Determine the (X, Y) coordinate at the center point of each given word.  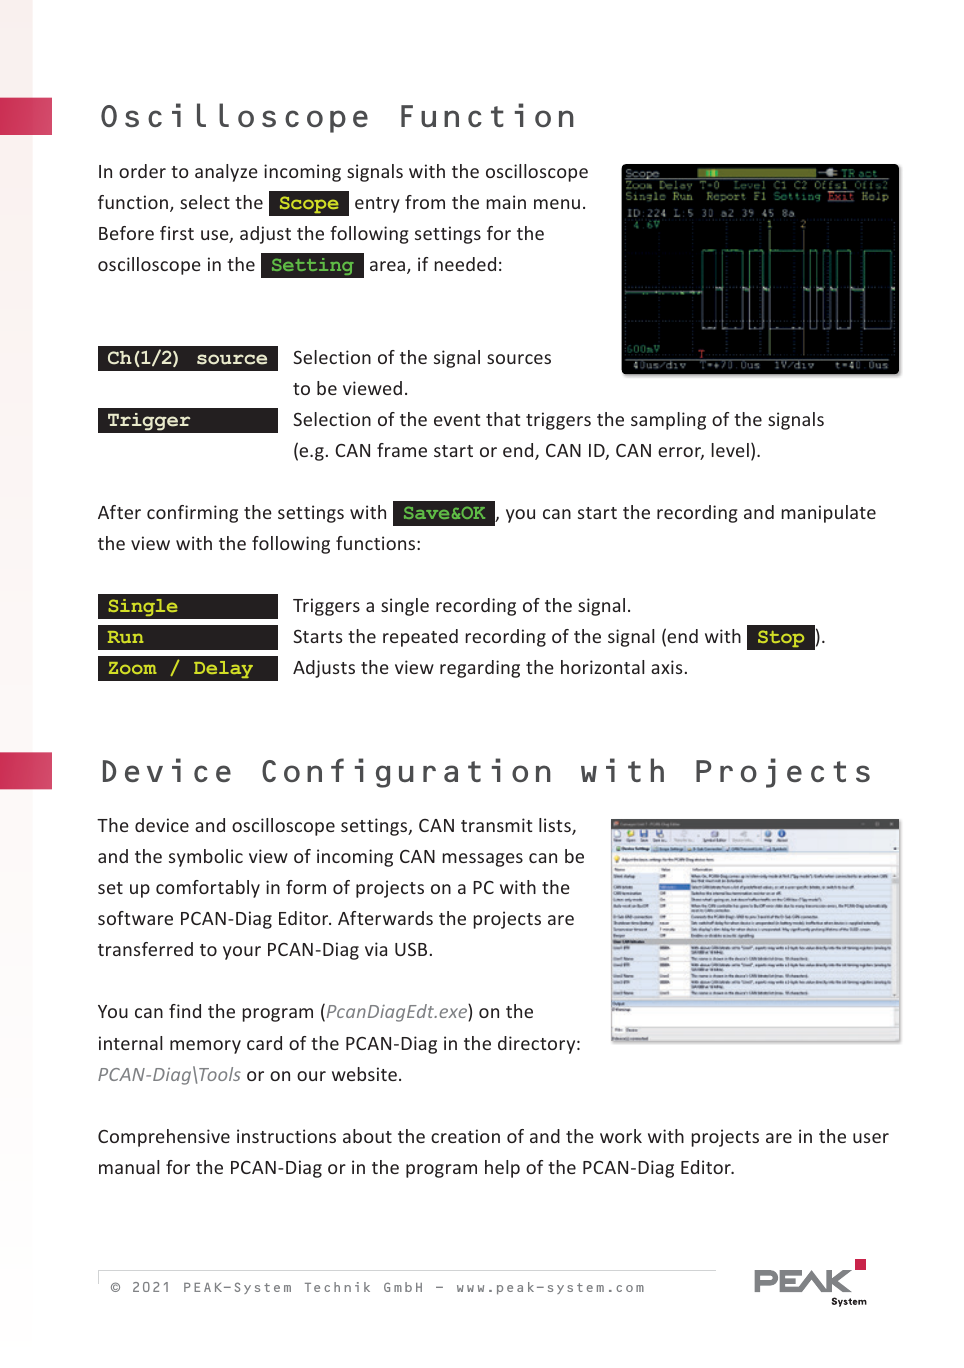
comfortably (208, 889)
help (502, 1169)
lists (556, 826)
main (506, 202)
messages (482, 860)
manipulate (828, 514)
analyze (226, 173)
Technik (337, 1287)
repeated (420, 638)
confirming (192, 514)
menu (557, 204)
